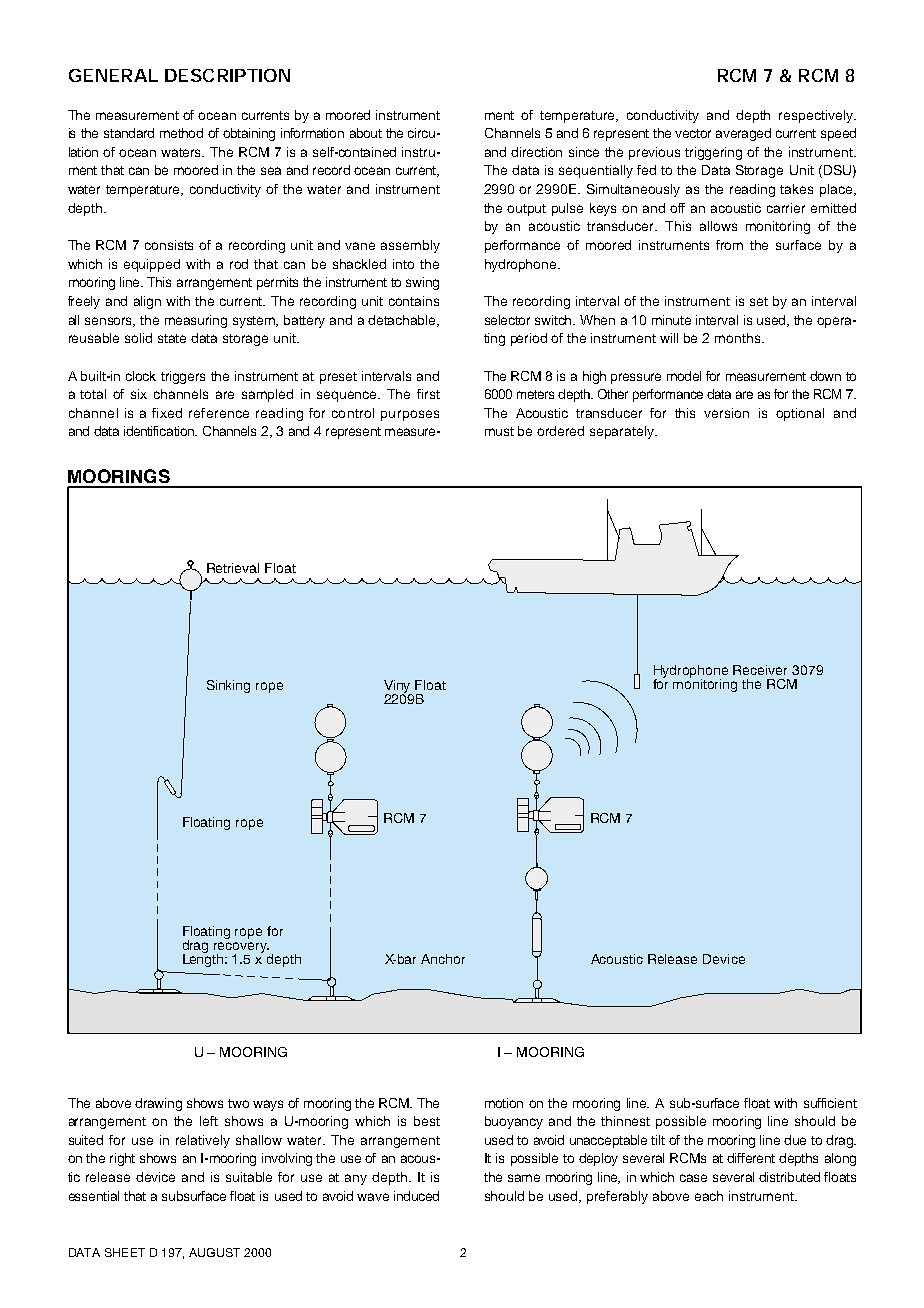  I want to click on selector, so click(507, 320).
